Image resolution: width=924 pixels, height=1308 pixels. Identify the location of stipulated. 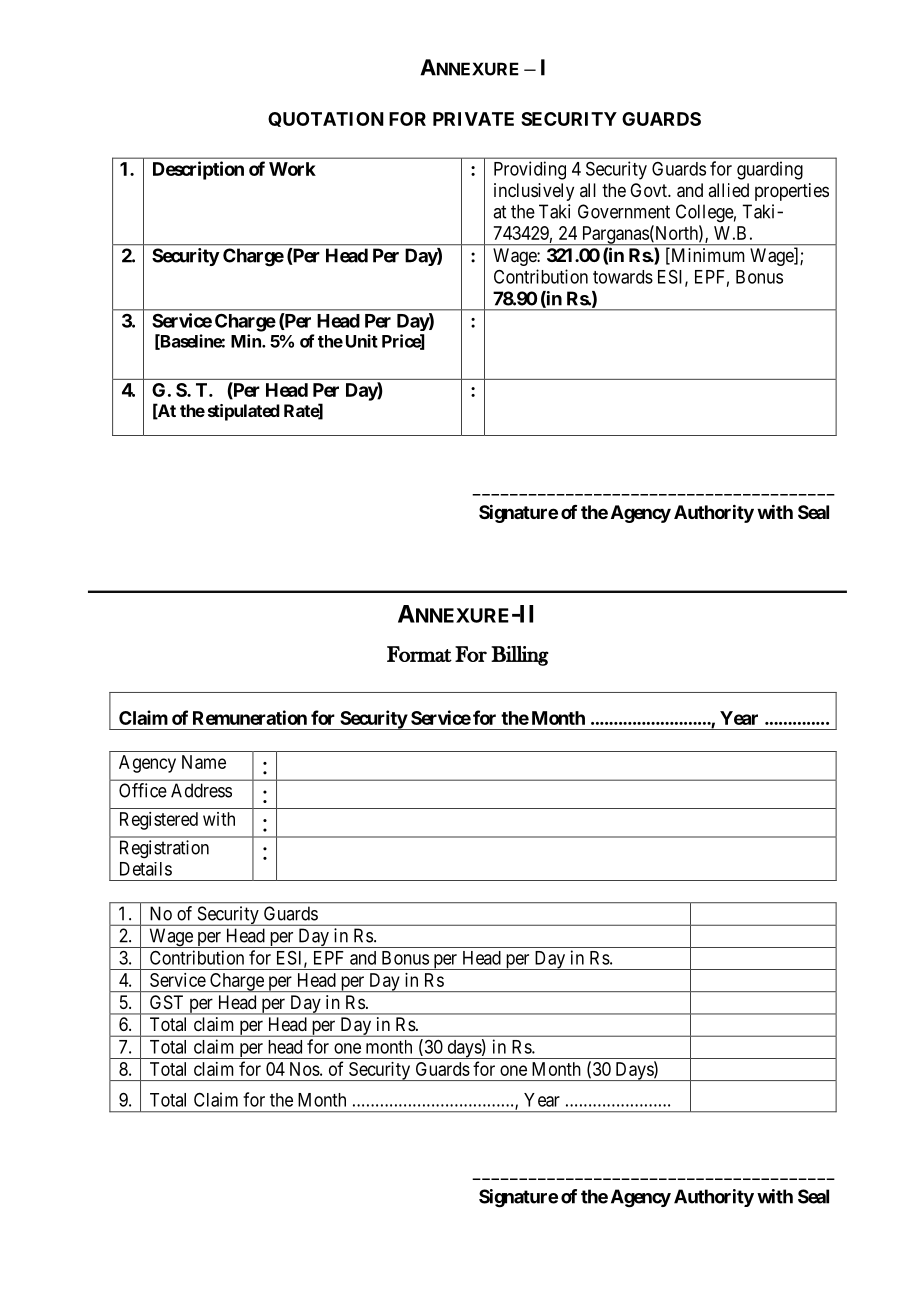
(244, 412).
